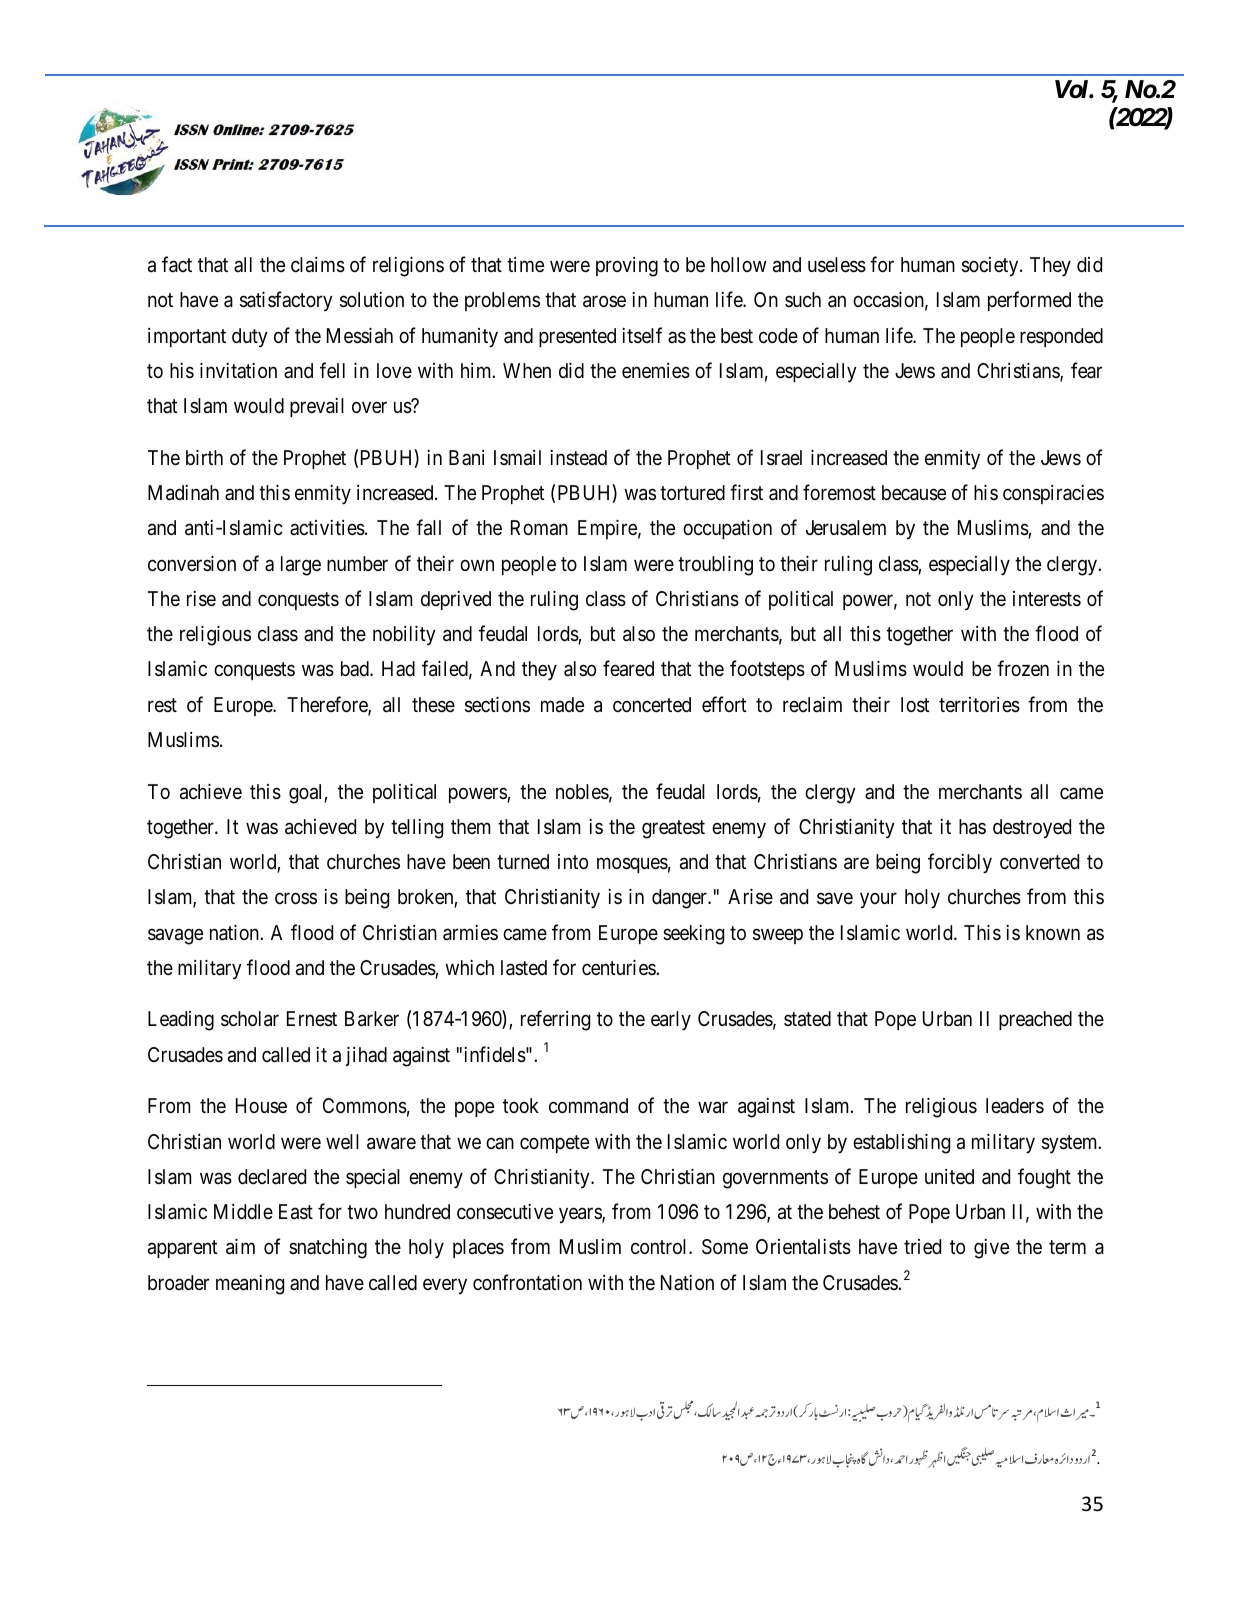 This page has width=1251, height=1619. Describe the element at coordinates (296, 898) in the page. I see `cross` at that location.
